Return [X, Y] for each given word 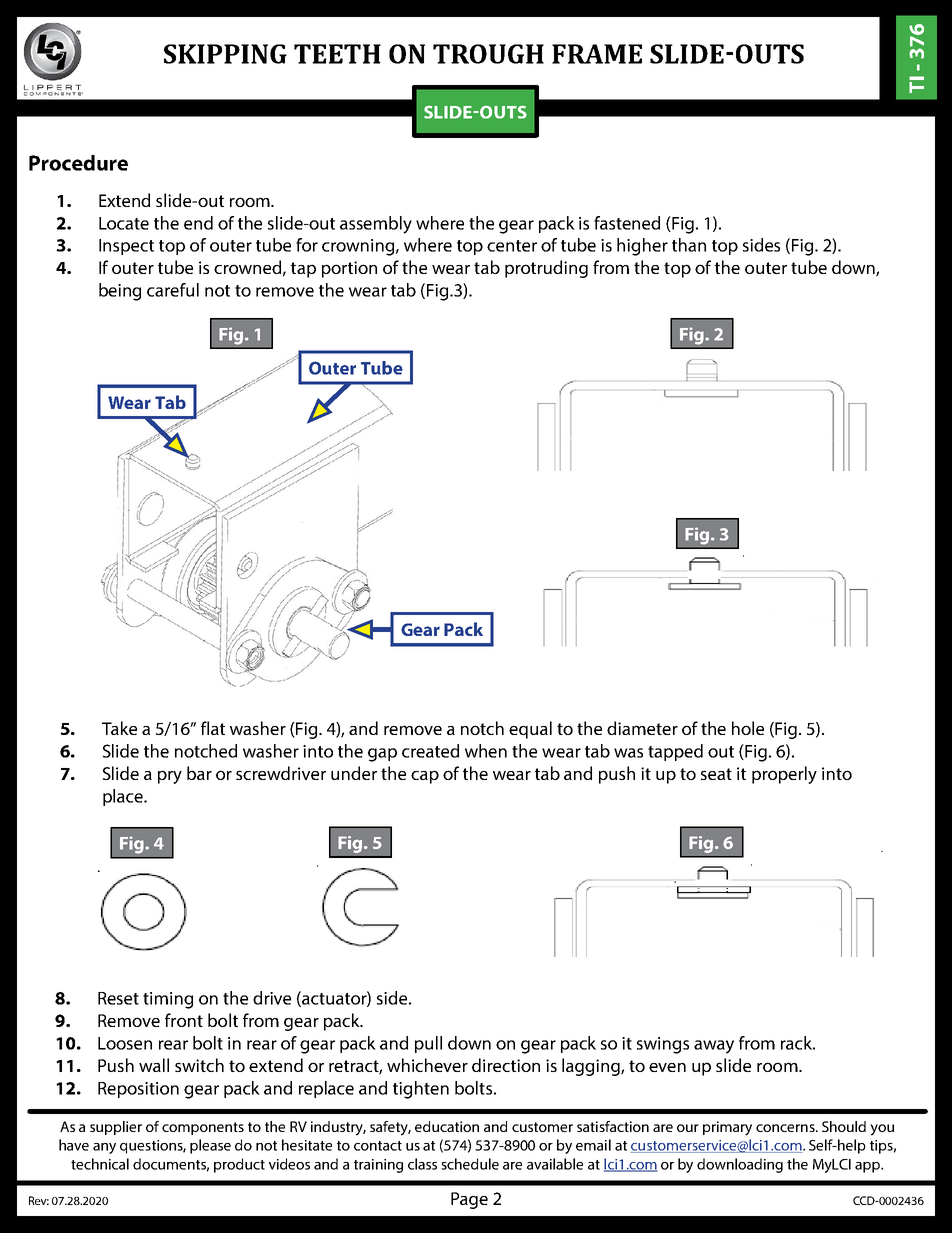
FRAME [597, 54]
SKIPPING [225, 54]
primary [727, 1128]
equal [530, 730]
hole [748, 728]
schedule [470, 1164]
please [210, 1146]
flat [213, 728]
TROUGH [488, 54]
